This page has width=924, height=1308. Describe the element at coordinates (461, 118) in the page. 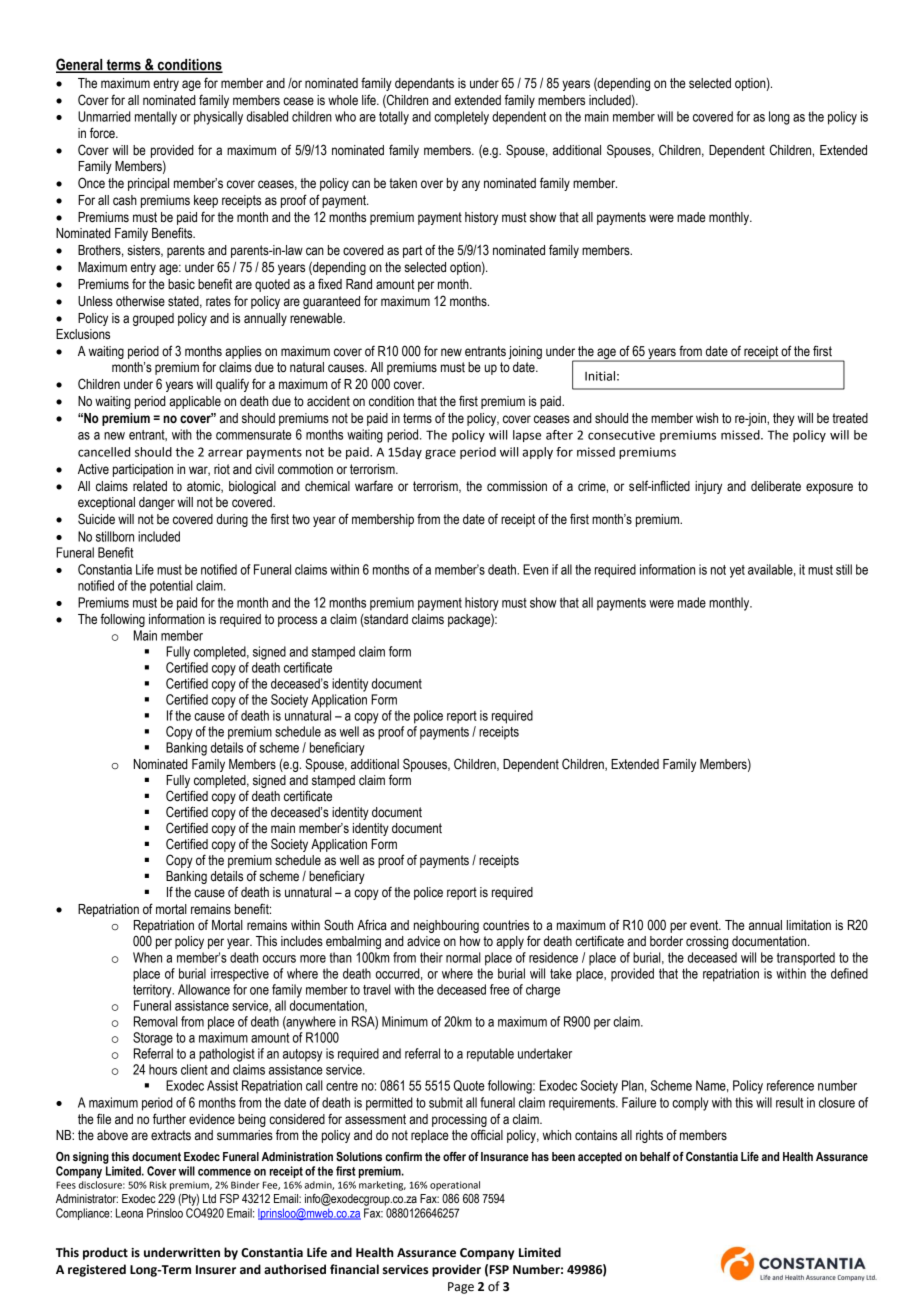

I see `completely` at that location.
